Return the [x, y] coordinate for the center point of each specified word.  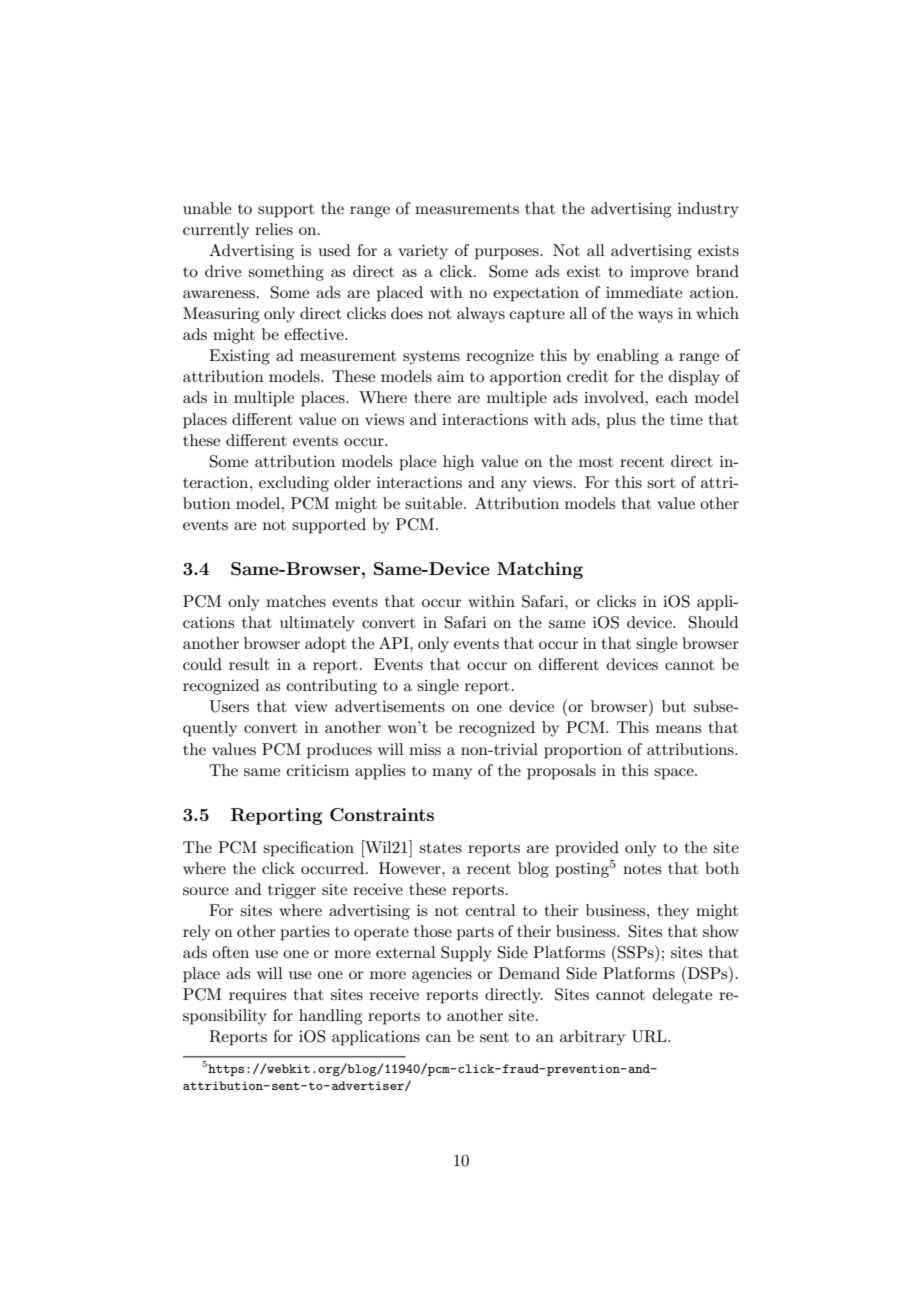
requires [257, 996]
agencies [442, 975]
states [440, 848]
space [675, 774]
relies [274, 229]
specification [308, 849]
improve [659, 273]
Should [713, 622]
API [395, 643]
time [686, 419]
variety [423, 252]
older [352, 482]
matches [296, 601]
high [458, 463]
